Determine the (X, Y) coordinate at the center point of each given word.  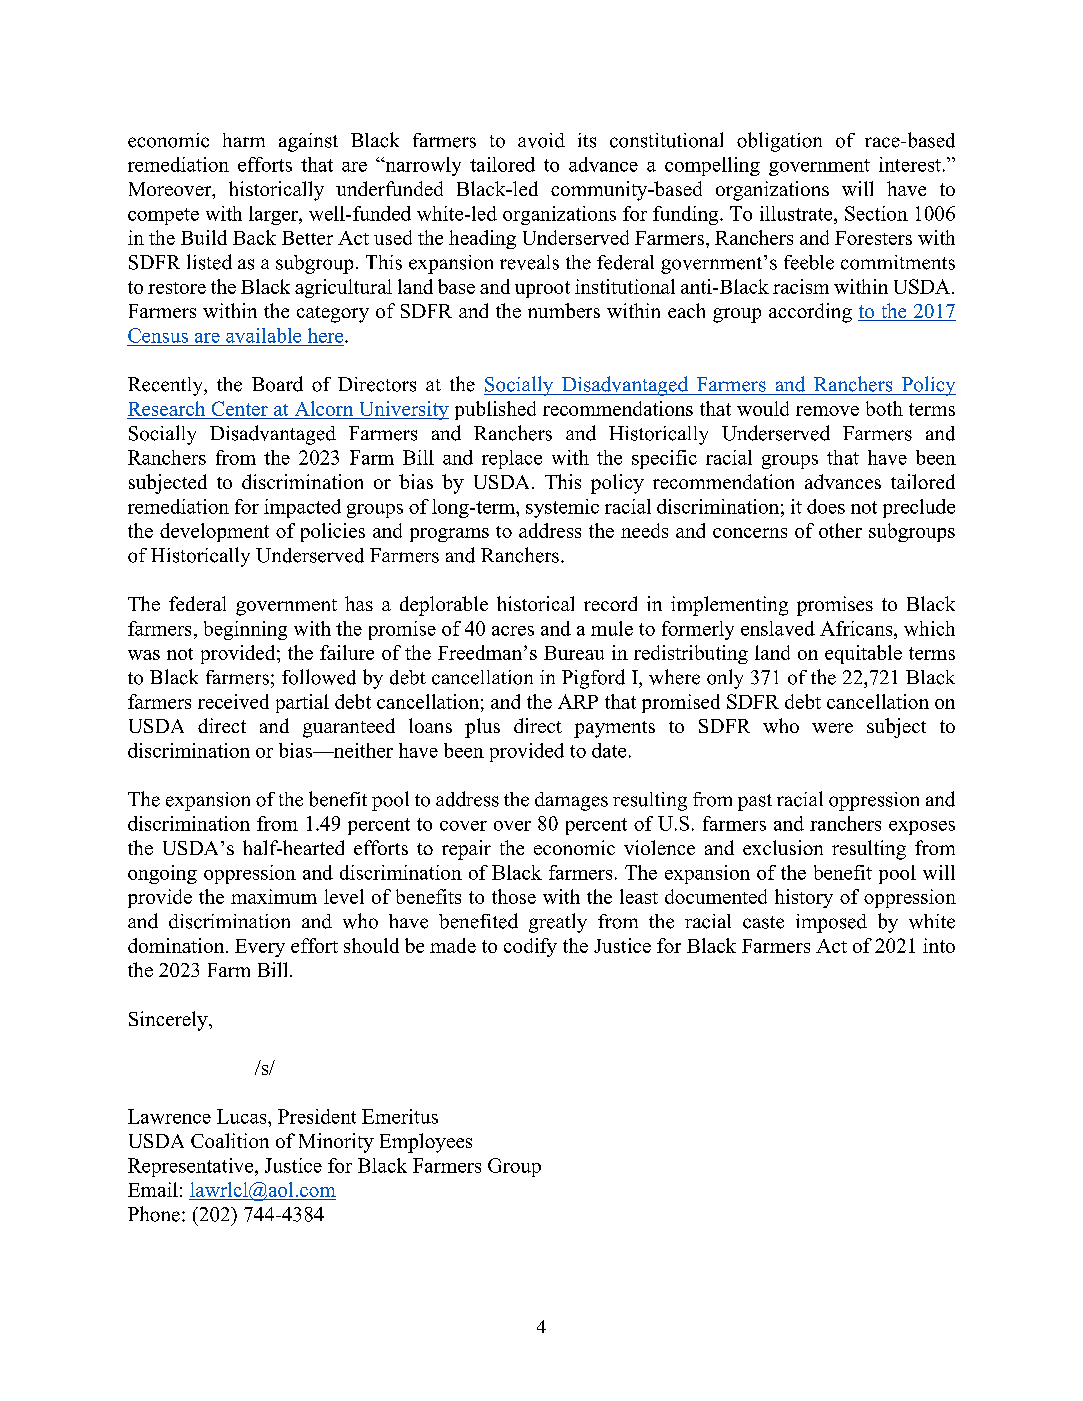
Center (239, 410)
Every (260, 948)
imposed (831, 923)
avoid (541, 140)
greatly (558, 923)
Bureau (574, 653)
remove (827, 411)
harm (244, 140)
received (233, 701)
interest (910, 164)
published (495, 410)
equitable (863, 654)
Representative (192, 1167)
